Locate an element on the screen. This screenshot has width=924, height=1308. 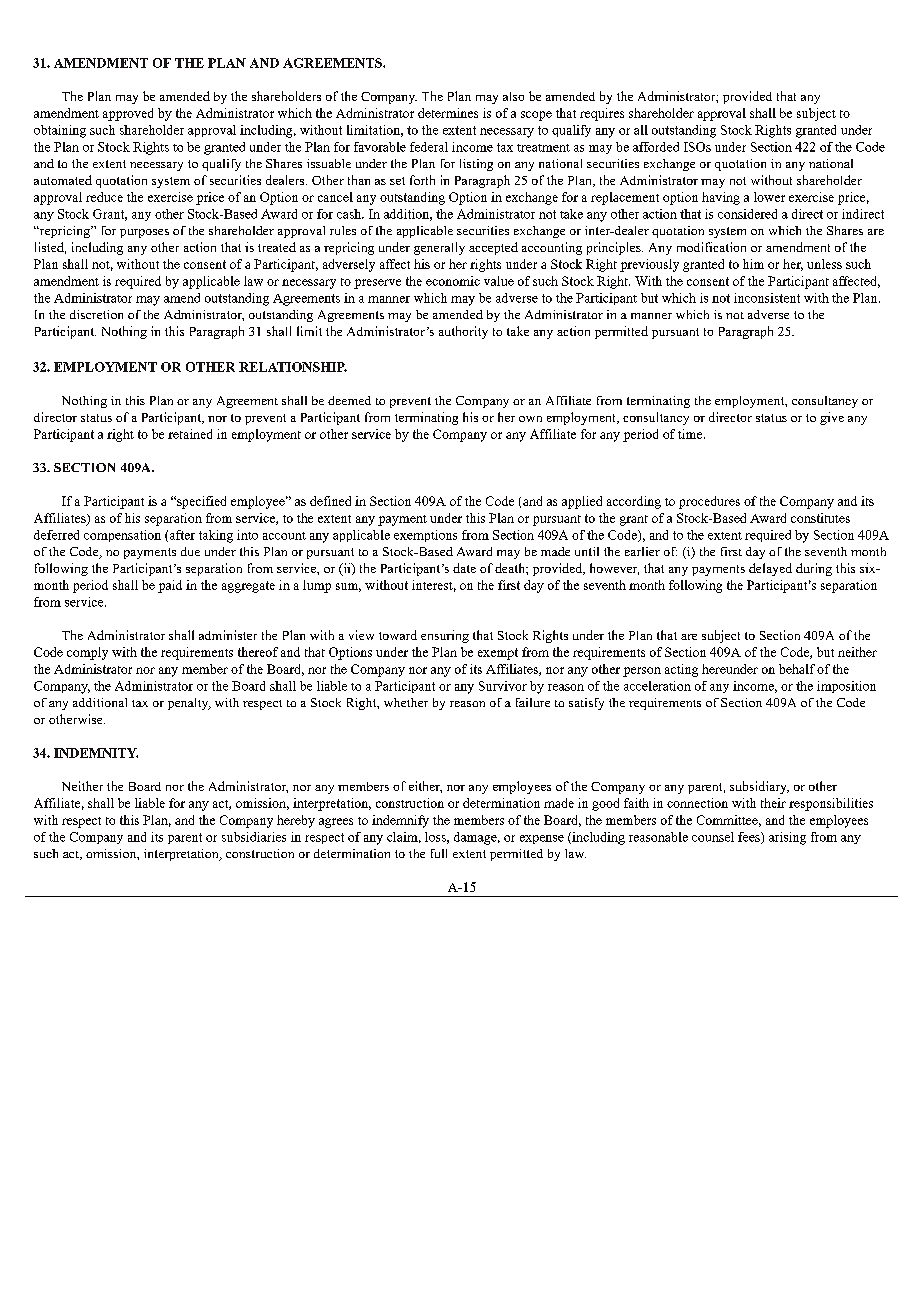
delayed is located at coordinates (770, 569).
